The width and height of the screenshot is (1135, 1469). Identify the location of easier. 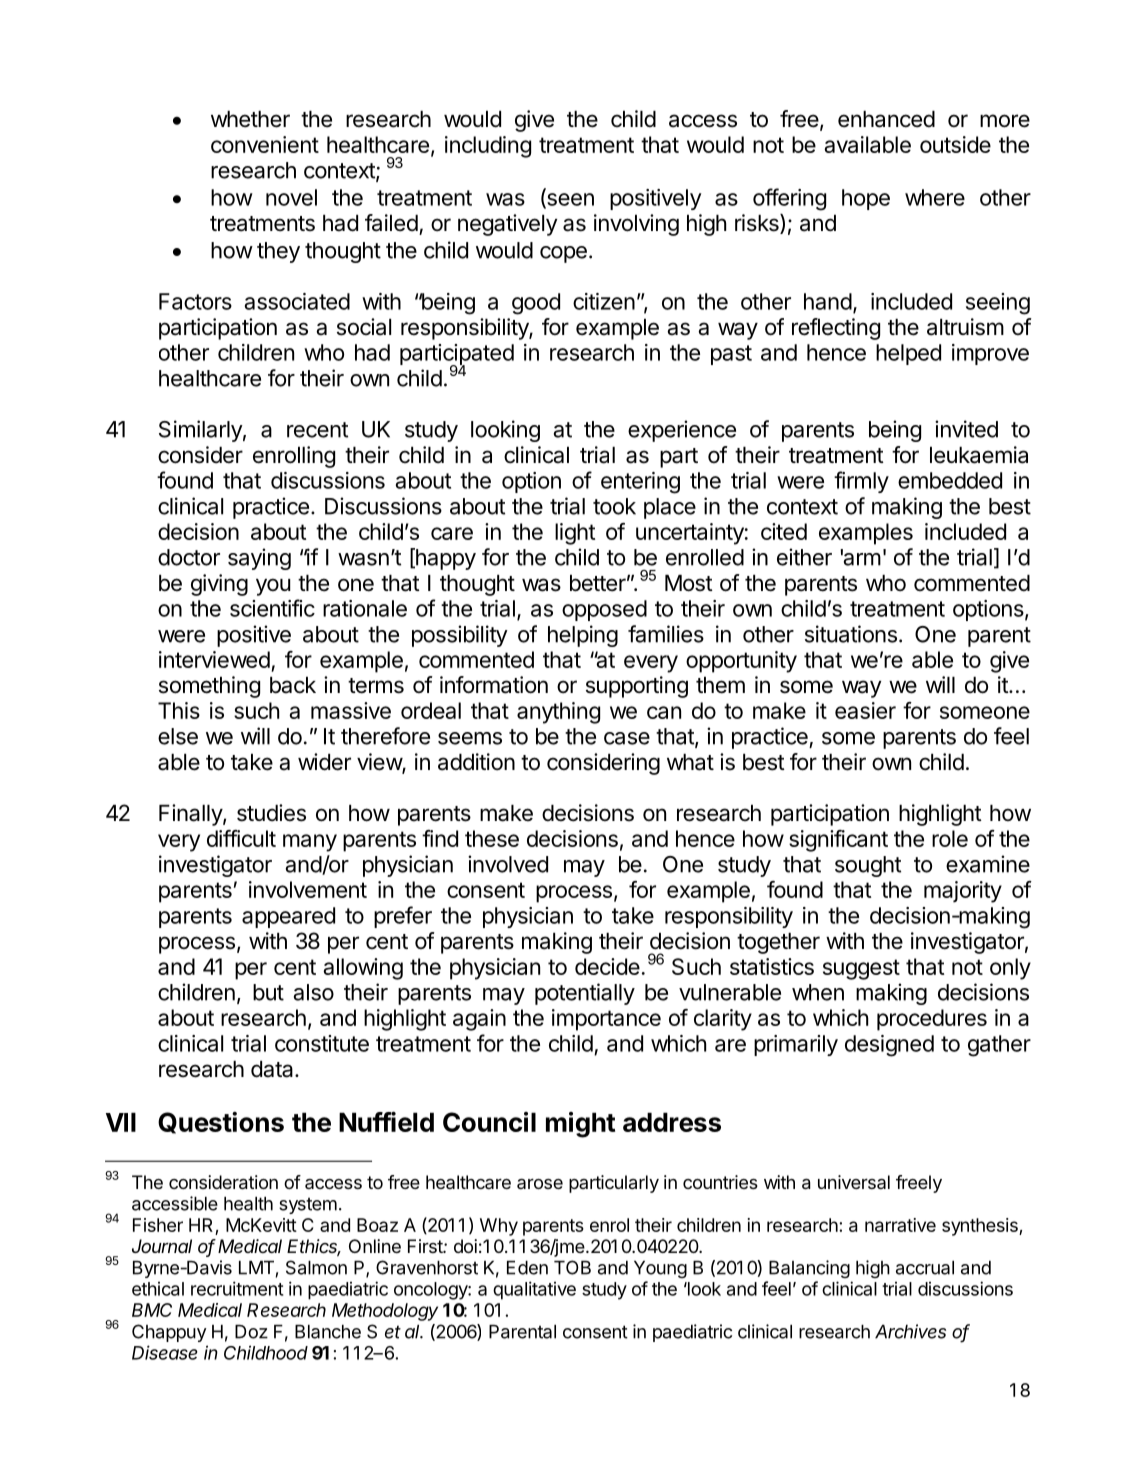
(865, 710).
